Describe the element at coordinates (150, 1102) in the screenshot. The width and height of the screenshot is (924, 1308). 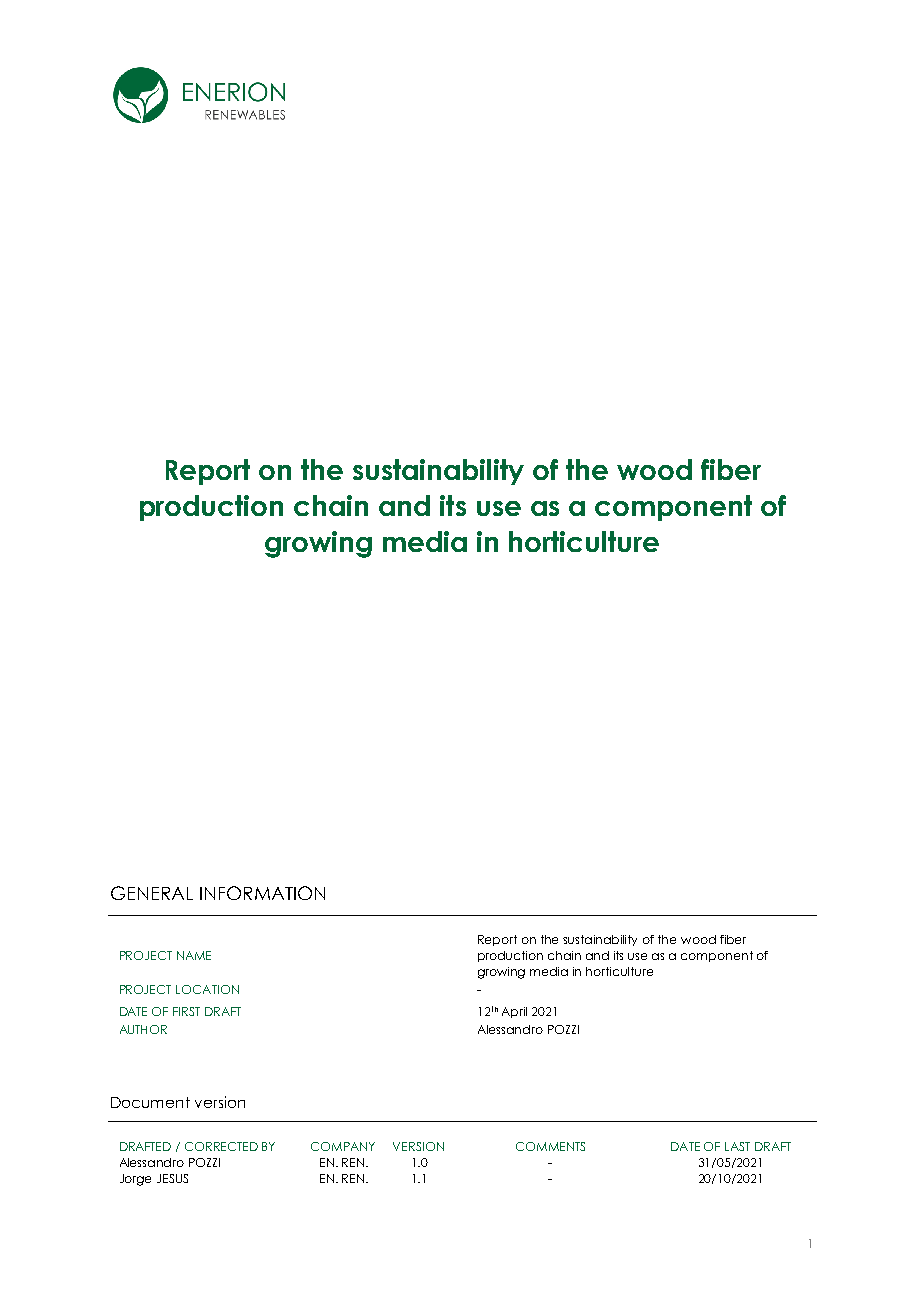
I see `Document` at that location.
